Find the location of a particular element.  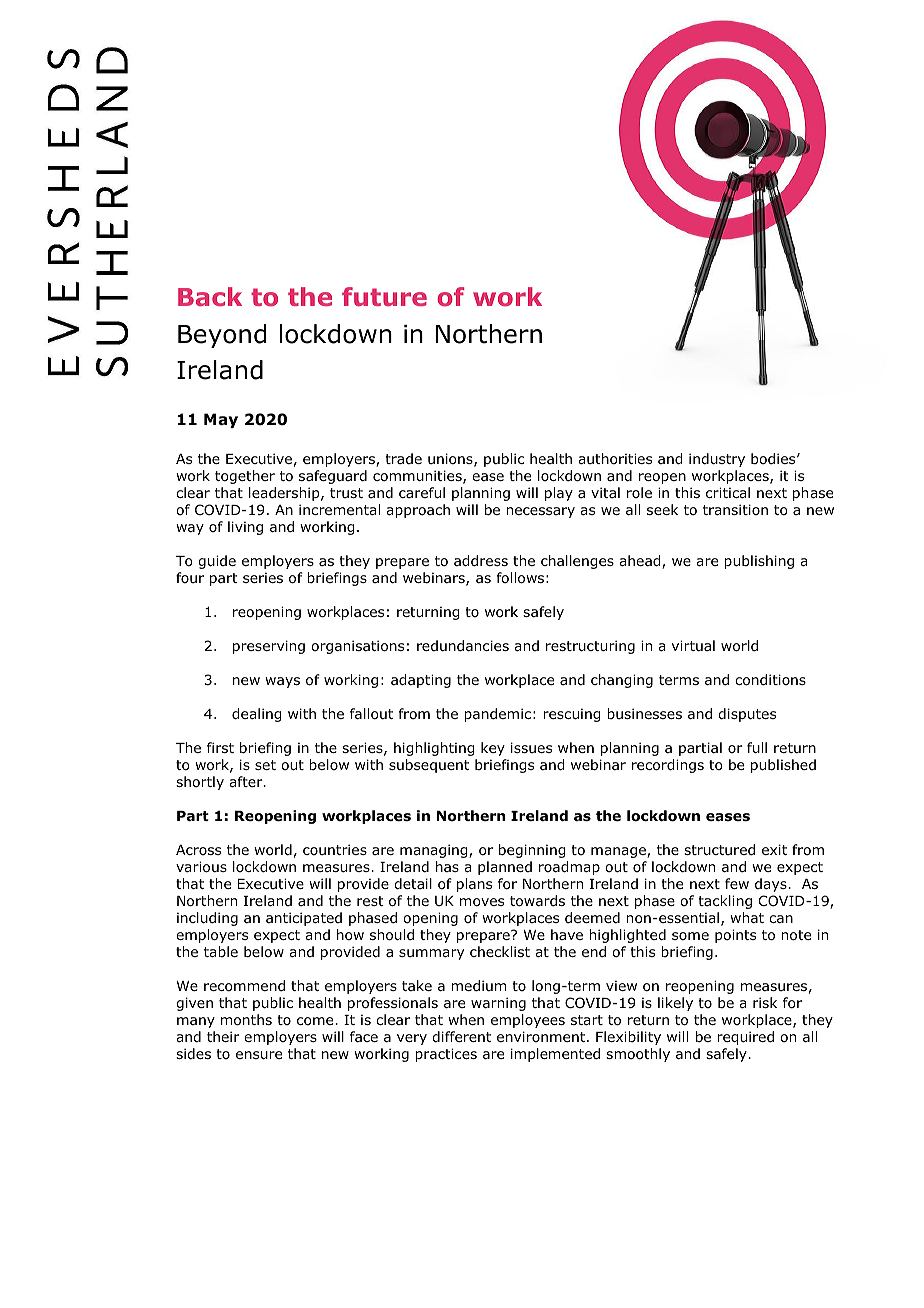

months is located at coordinates (246, 1020).
